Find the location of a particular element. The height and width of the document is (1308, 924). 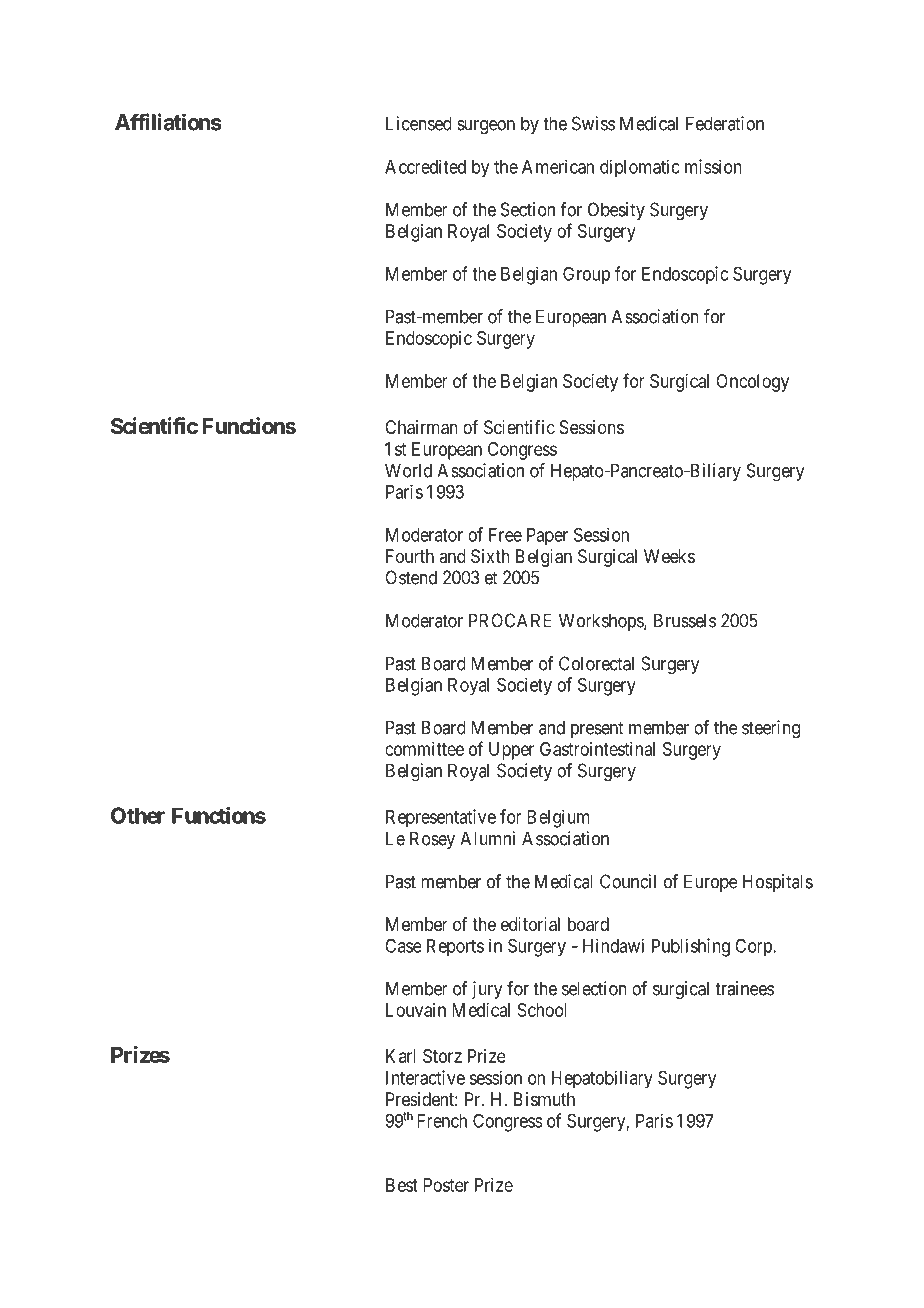

committee is located at coordinates (424, 749).
